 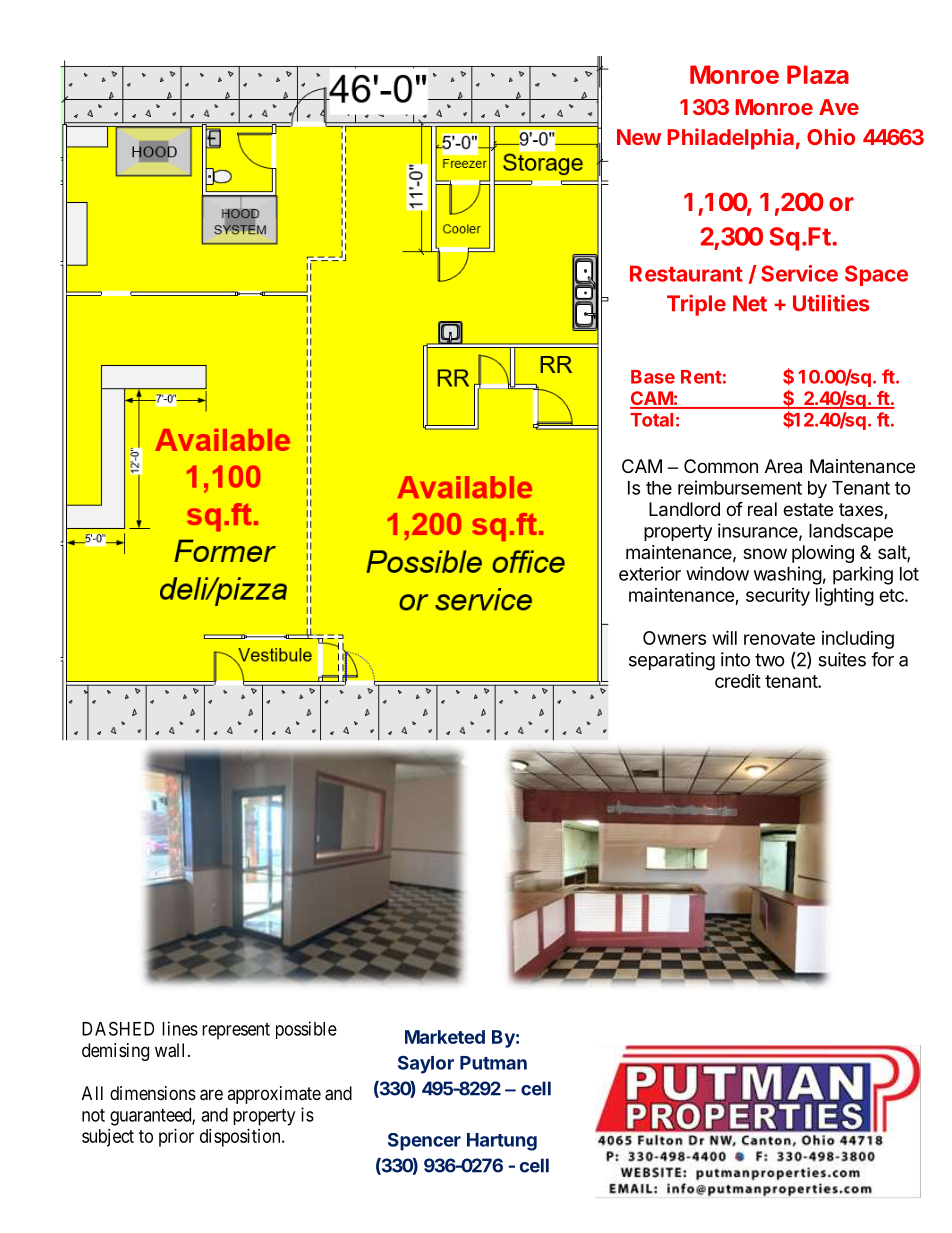 I want to click on Owners, so click(x=674, y=638).
